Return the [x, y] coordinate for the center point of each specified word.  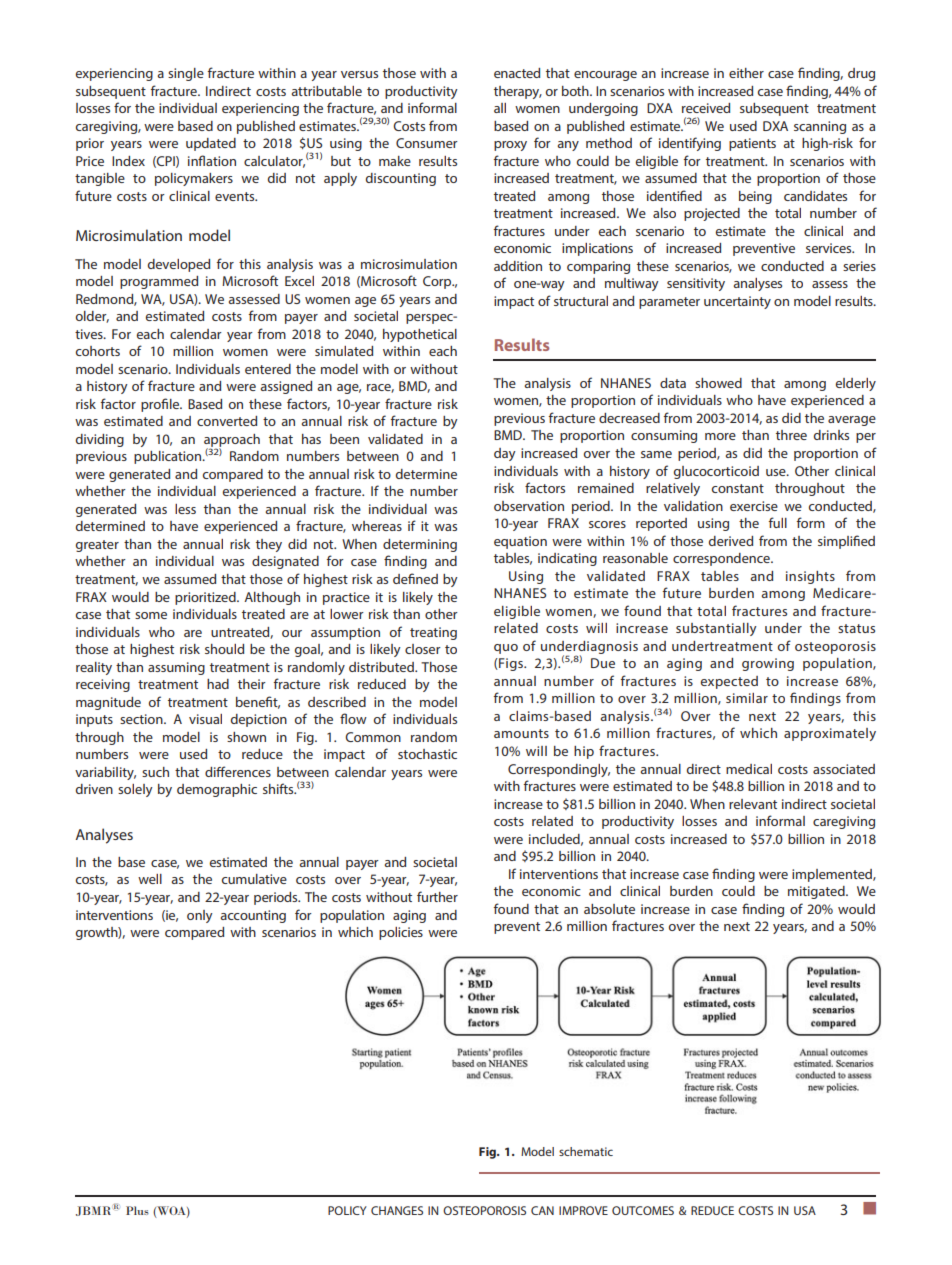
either [746, 73]
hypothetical [420, 335]
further [437, 896]
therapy [518, 92]
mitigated [817, 892]
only [200, 916]
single [186, 74]
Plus [137, 1210]
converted [227, 421]
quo [506, 649]
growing [768, 664]
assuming [176, 668]
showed [718, 383]
